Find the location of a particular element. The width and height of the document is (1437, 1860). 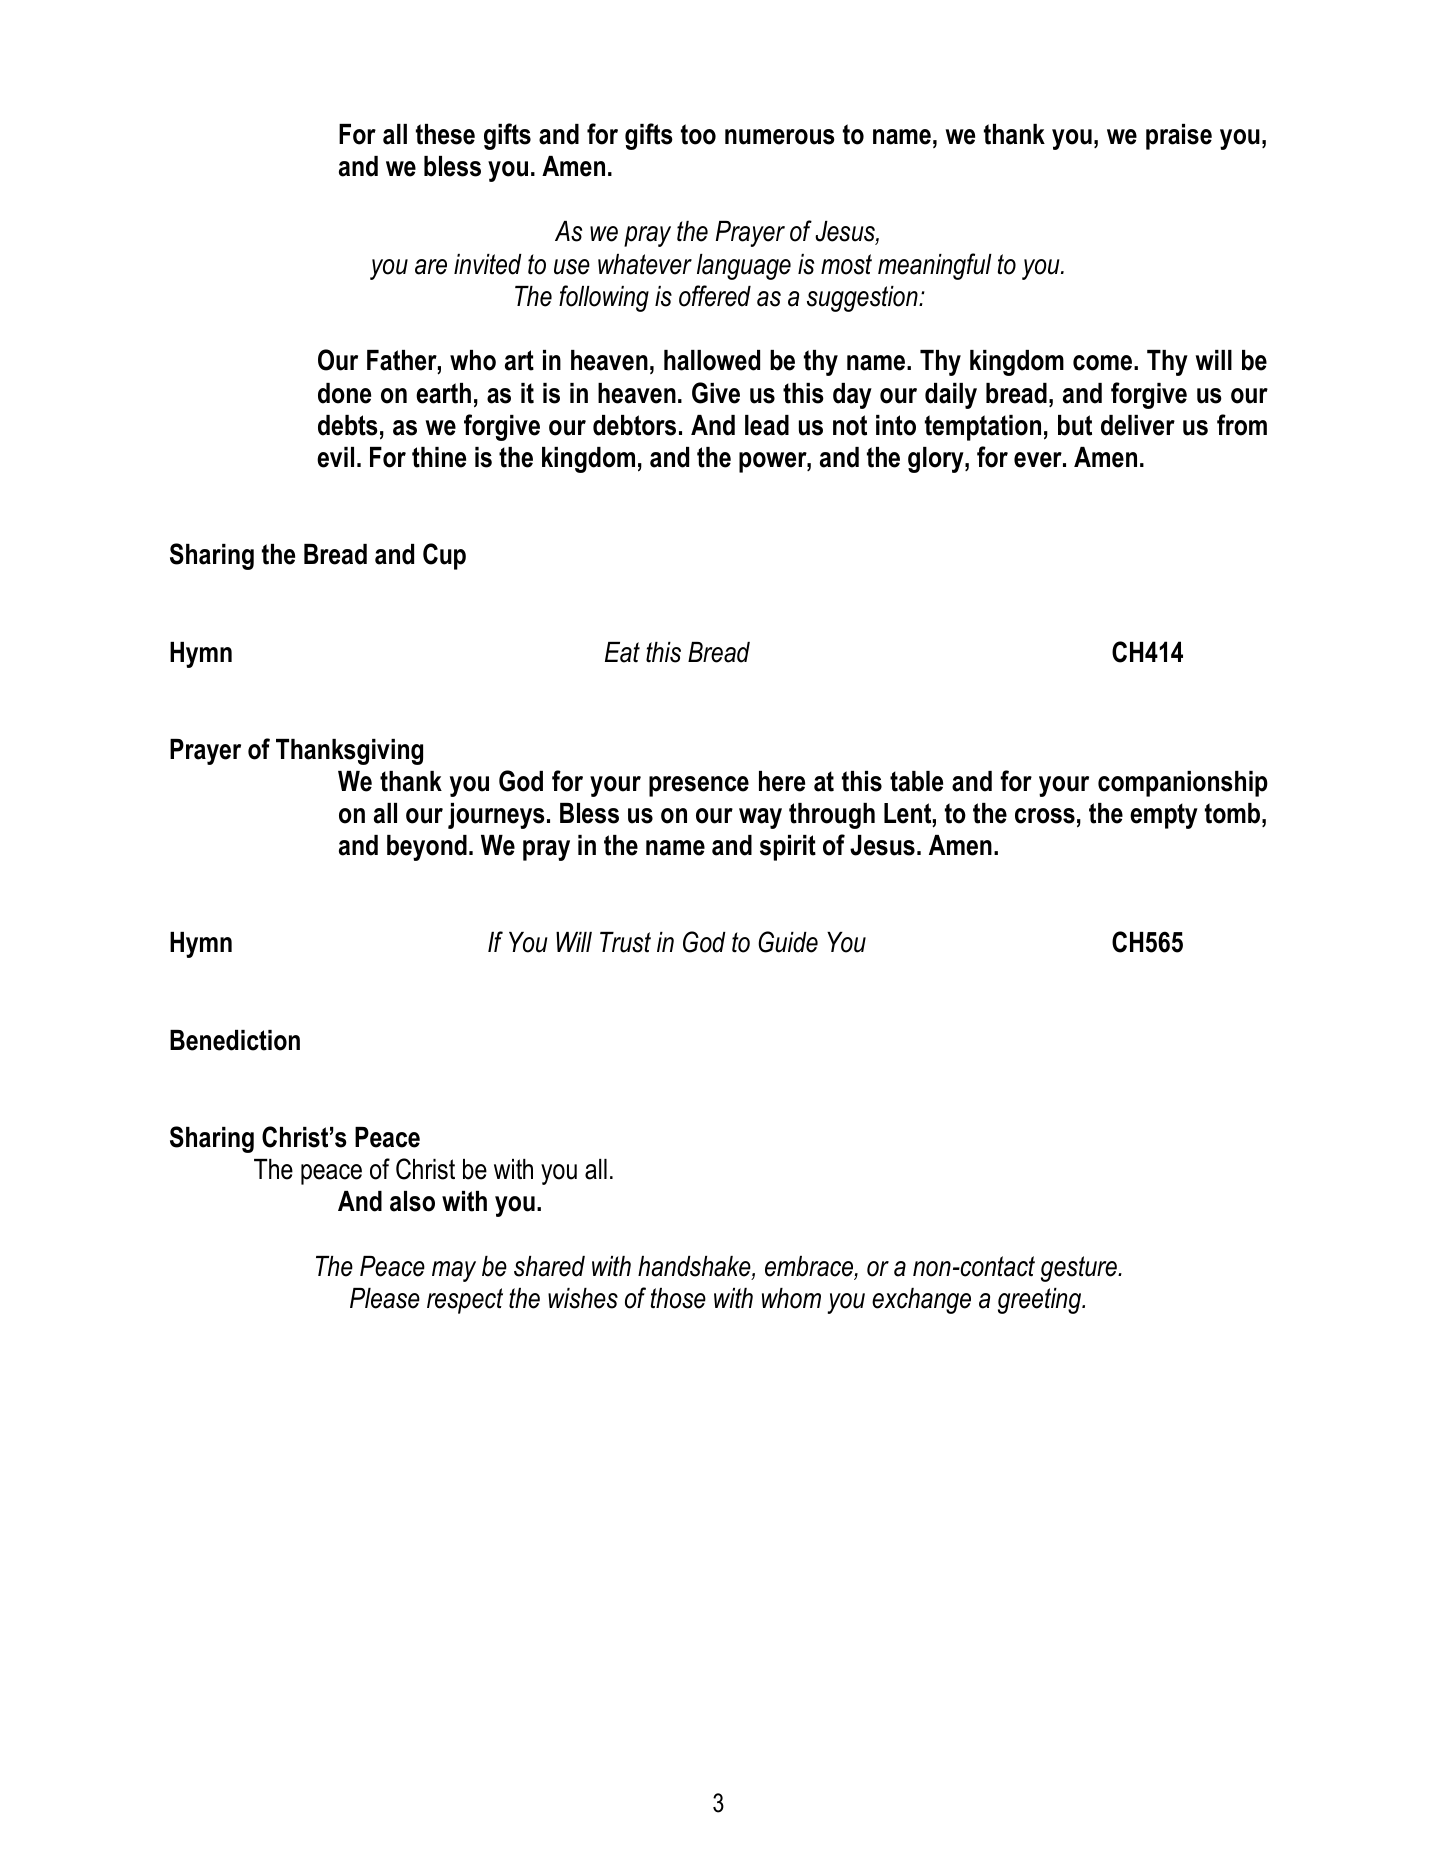

evil is located at coordinates (335, 457).
